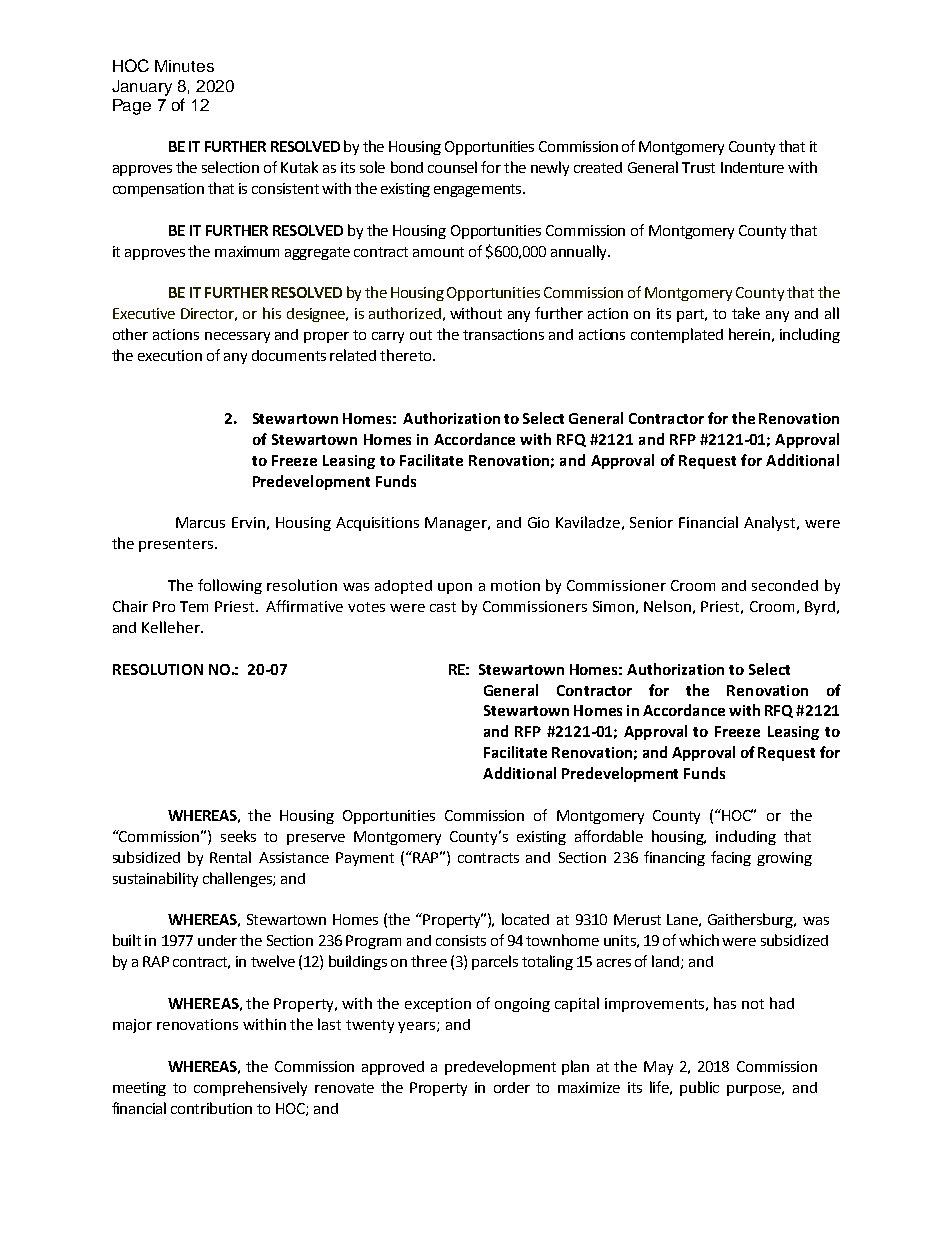 Image resolution: width=952 pixels, height=1233 pixels. I want to click on contribution, so click(211, 1108).
